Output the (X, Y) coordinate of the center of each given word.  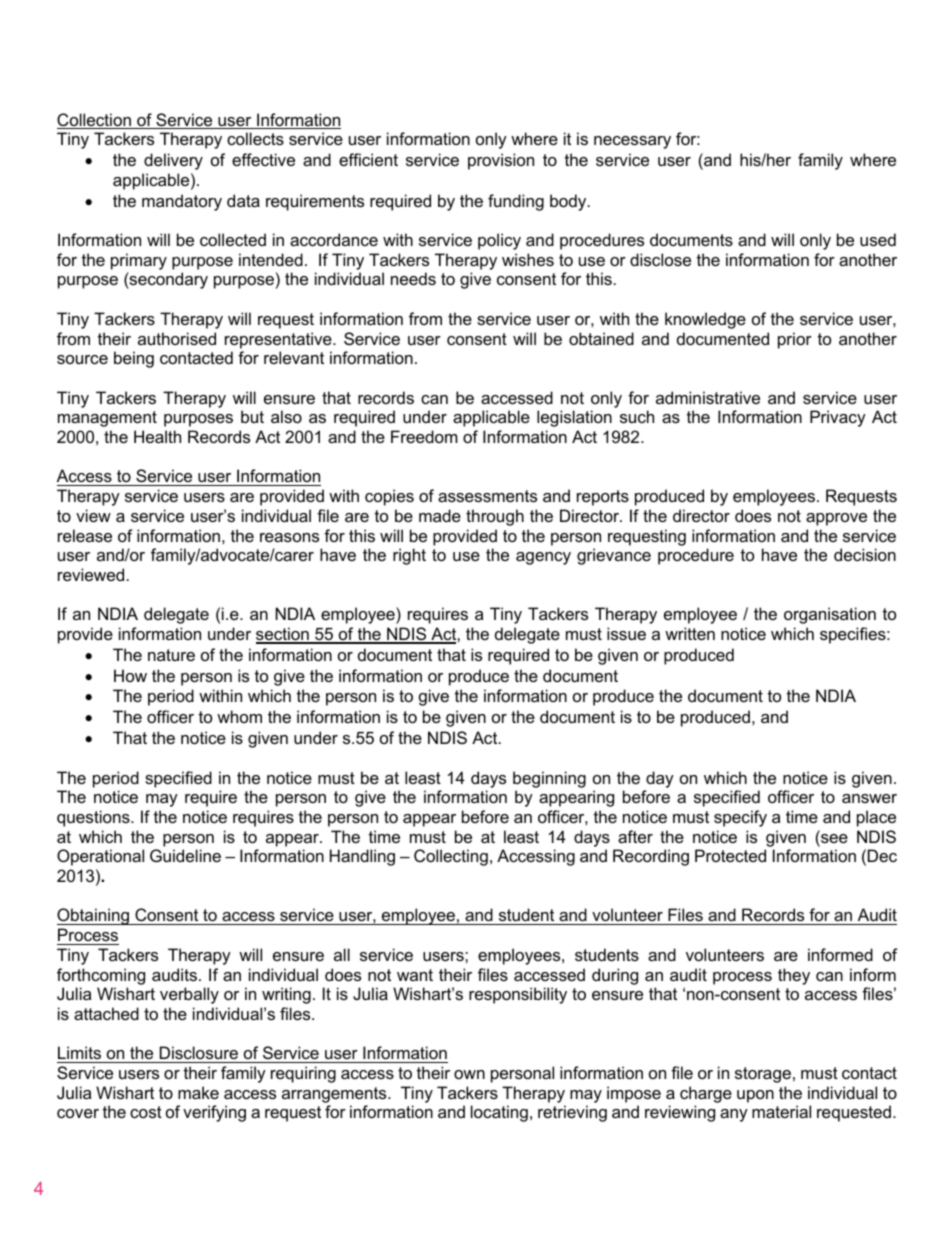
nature (171, 655)
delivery (173, 161)
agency (543, 558)
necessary (632, 142)
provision (501, 161)
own (469, 1074)
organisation (830, 615)
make (198, 1092)
